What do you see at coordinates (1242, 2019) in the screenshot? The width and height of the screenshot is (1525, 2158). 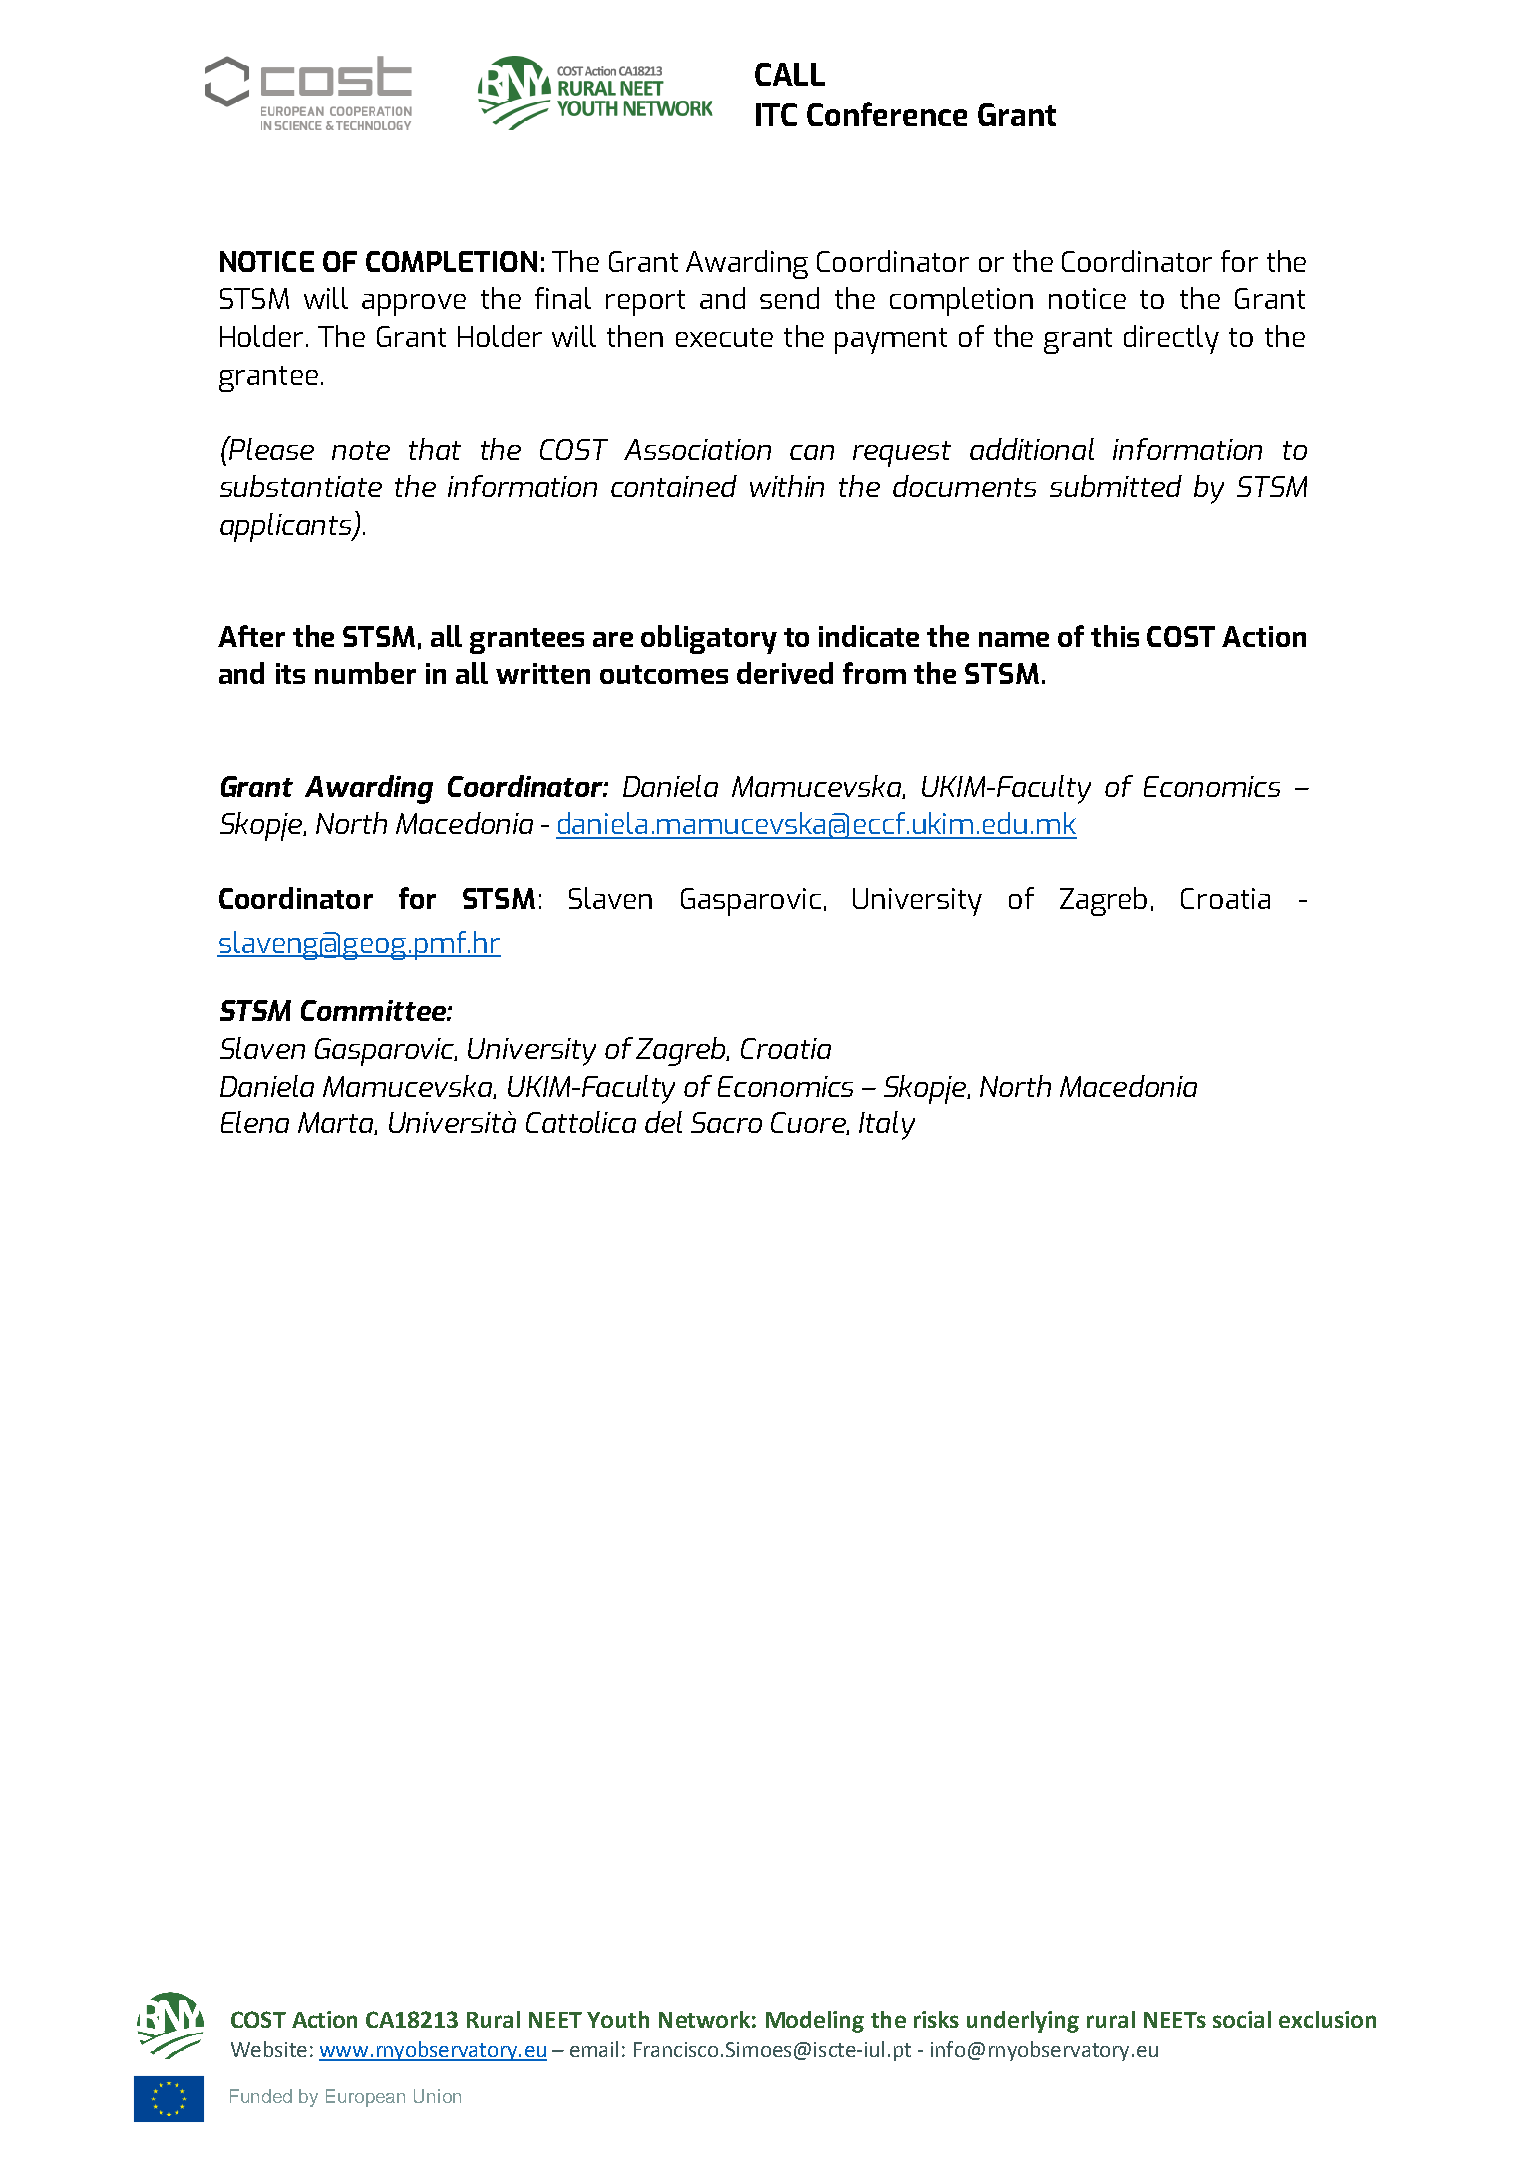 I see `social` at bounding box center [1242, 2019].
